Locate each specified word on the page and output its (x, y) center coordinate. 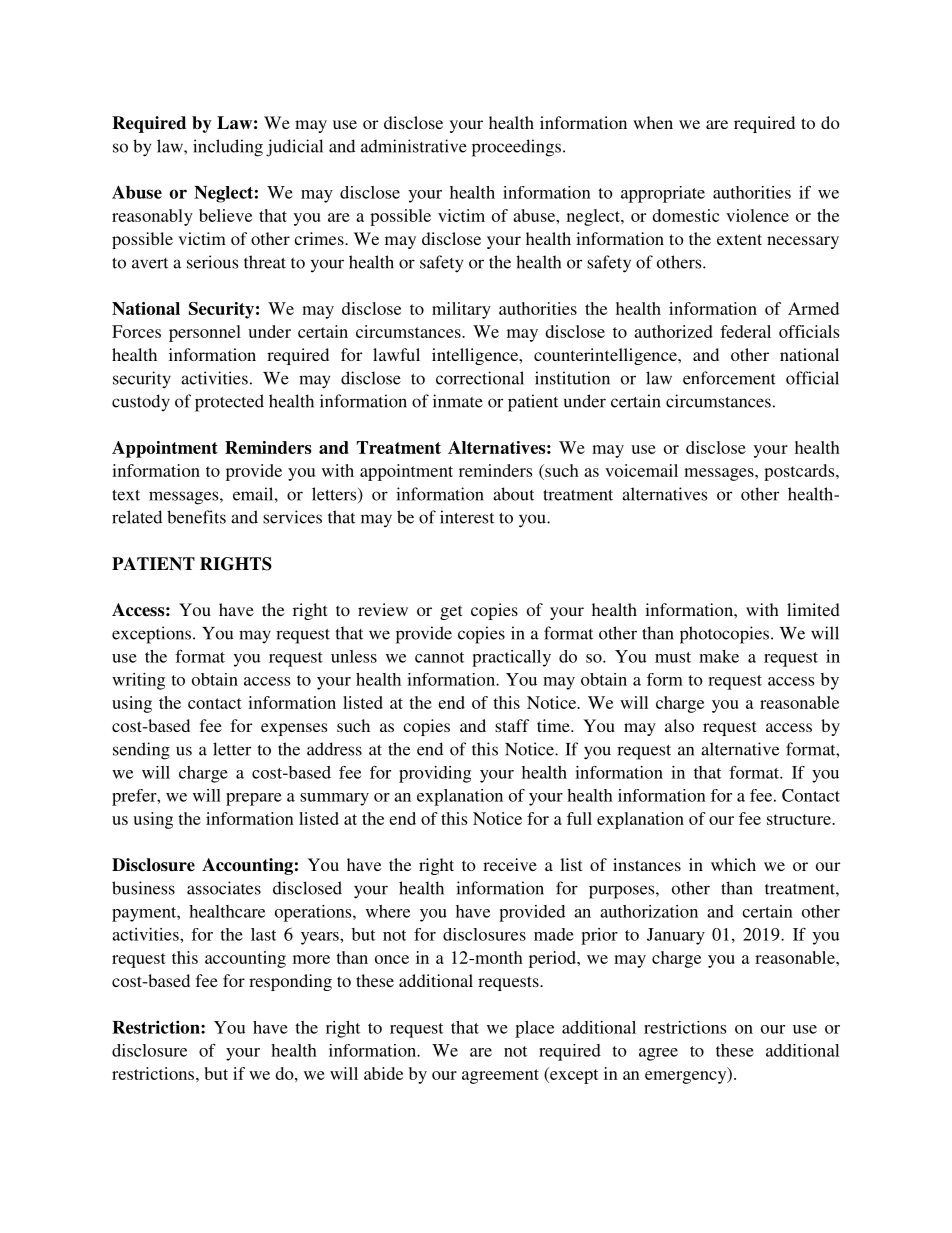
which (733, 864)
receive (510, 864)
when (653, 122)
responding (290, 982)
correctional (480, 378)
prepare (254, 799)
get (451, 612)
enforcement (729, 378)
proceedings (516, 148)
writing (138, 681)
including (228, 148)
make (719, 656)
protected (229, 403)
